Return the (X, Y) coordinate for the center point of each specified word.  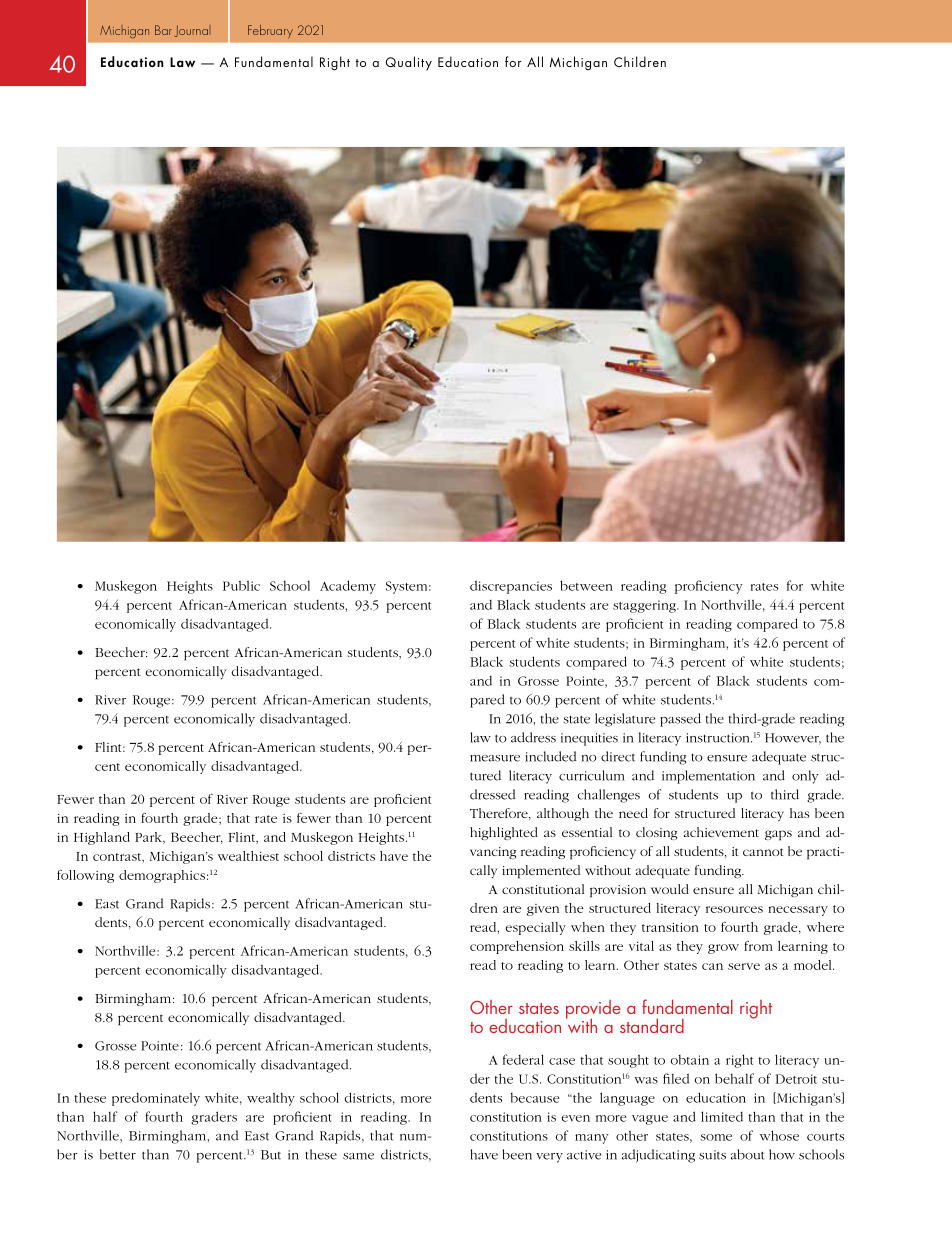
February (270, 31)
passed (680, 720)
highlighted (504, 833)
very (549, 1158)
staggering (645, 606)
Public (241, 585)
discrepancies (511, 587)
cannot (763, 852)
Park (149, 838)
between (586, 585)
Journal (192, 31)
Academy (348, 587)
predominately (156, 1099)
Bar (163, 30)
